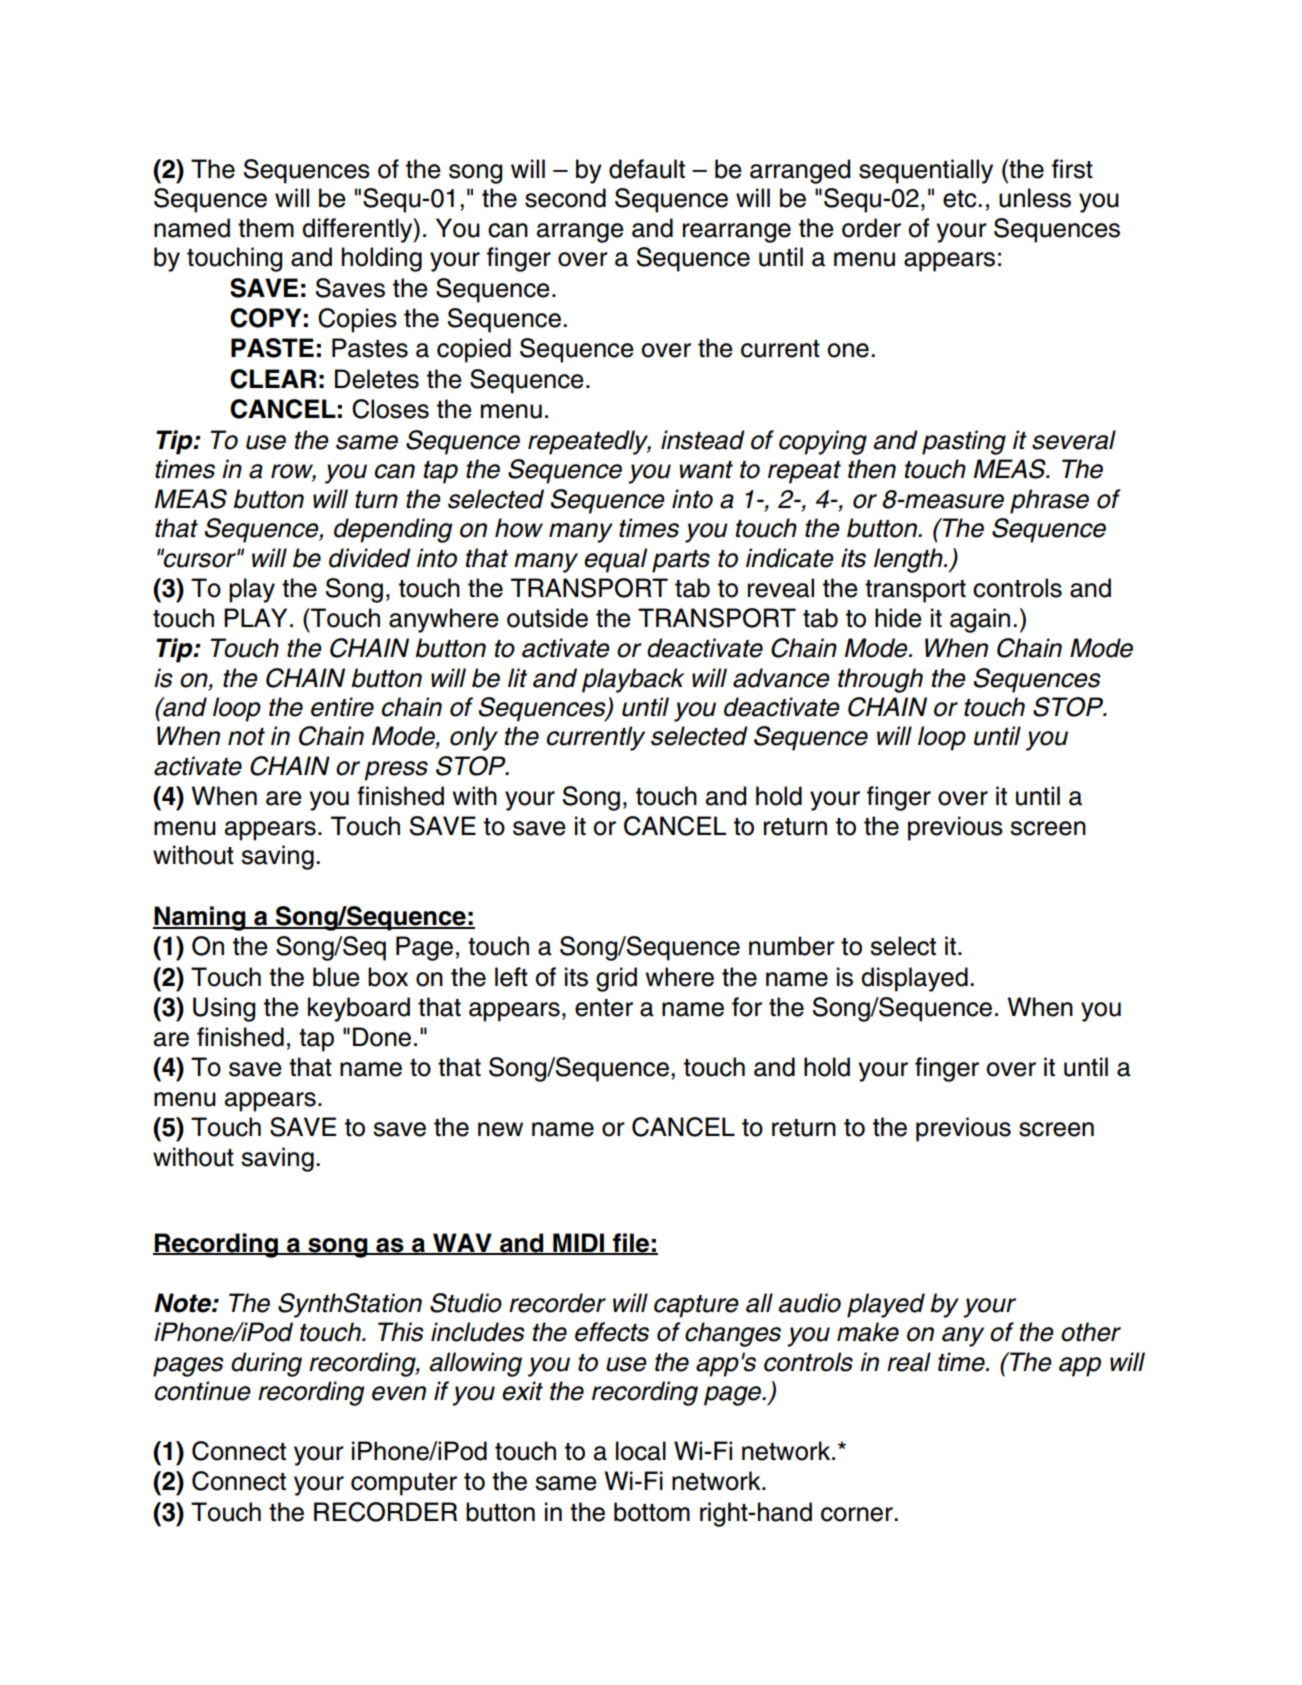 The image size is (1302, 1685). I want to click on default, so click(647, 169).
